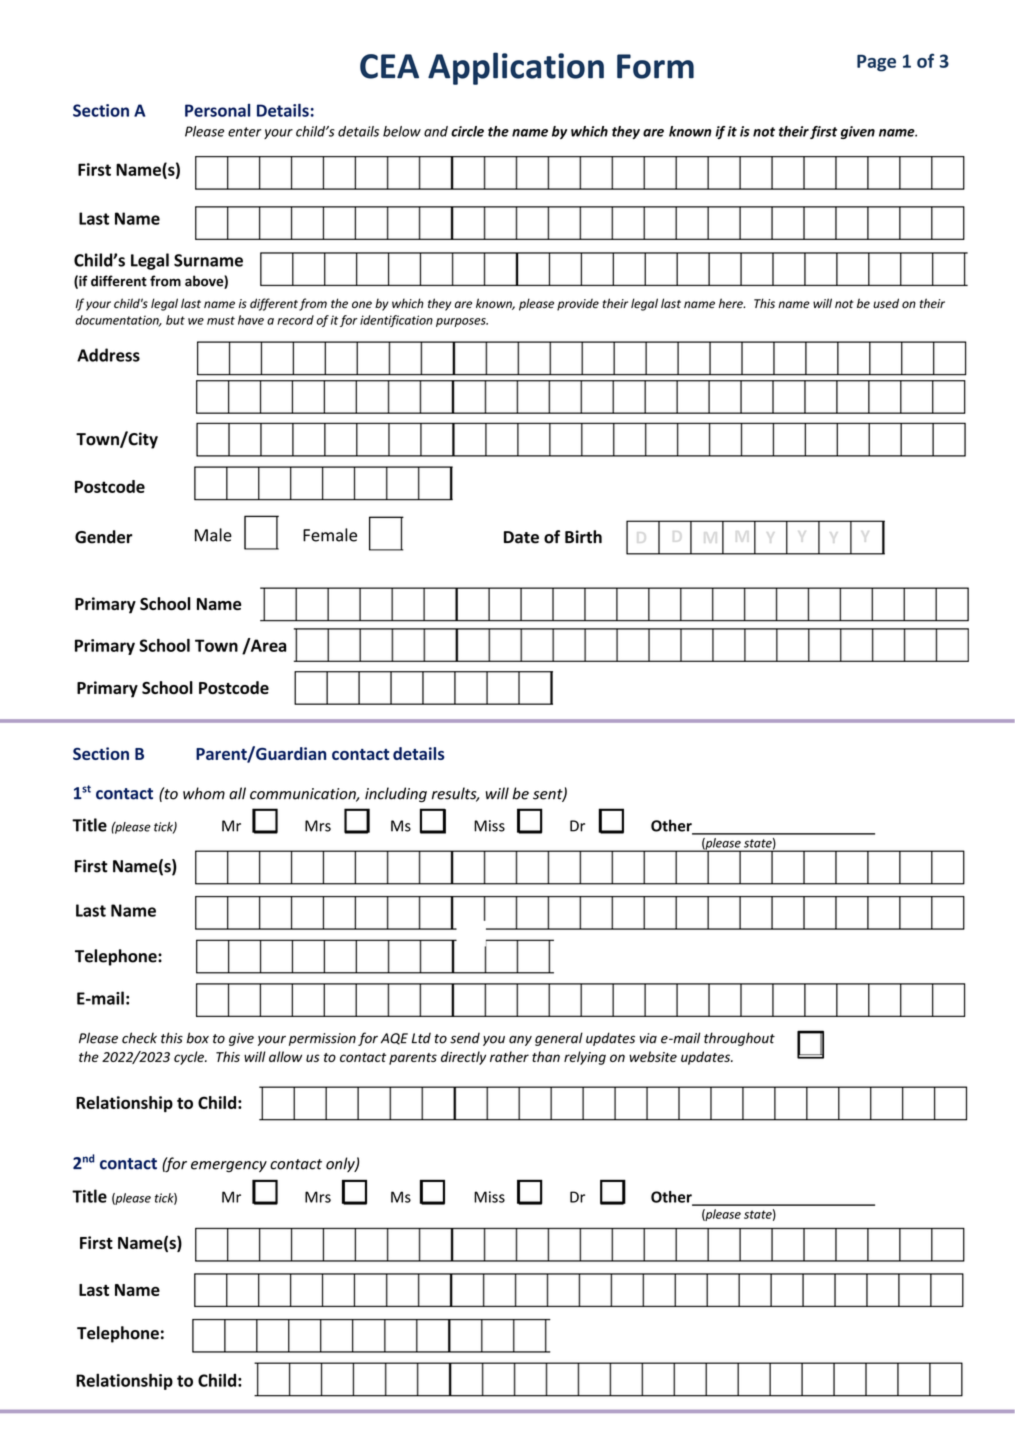 The height and width of the image is (1435, 1015). What do you see at coordinates (578, 305) in the image?
I see `provide` at bounding box center [578, 305].
